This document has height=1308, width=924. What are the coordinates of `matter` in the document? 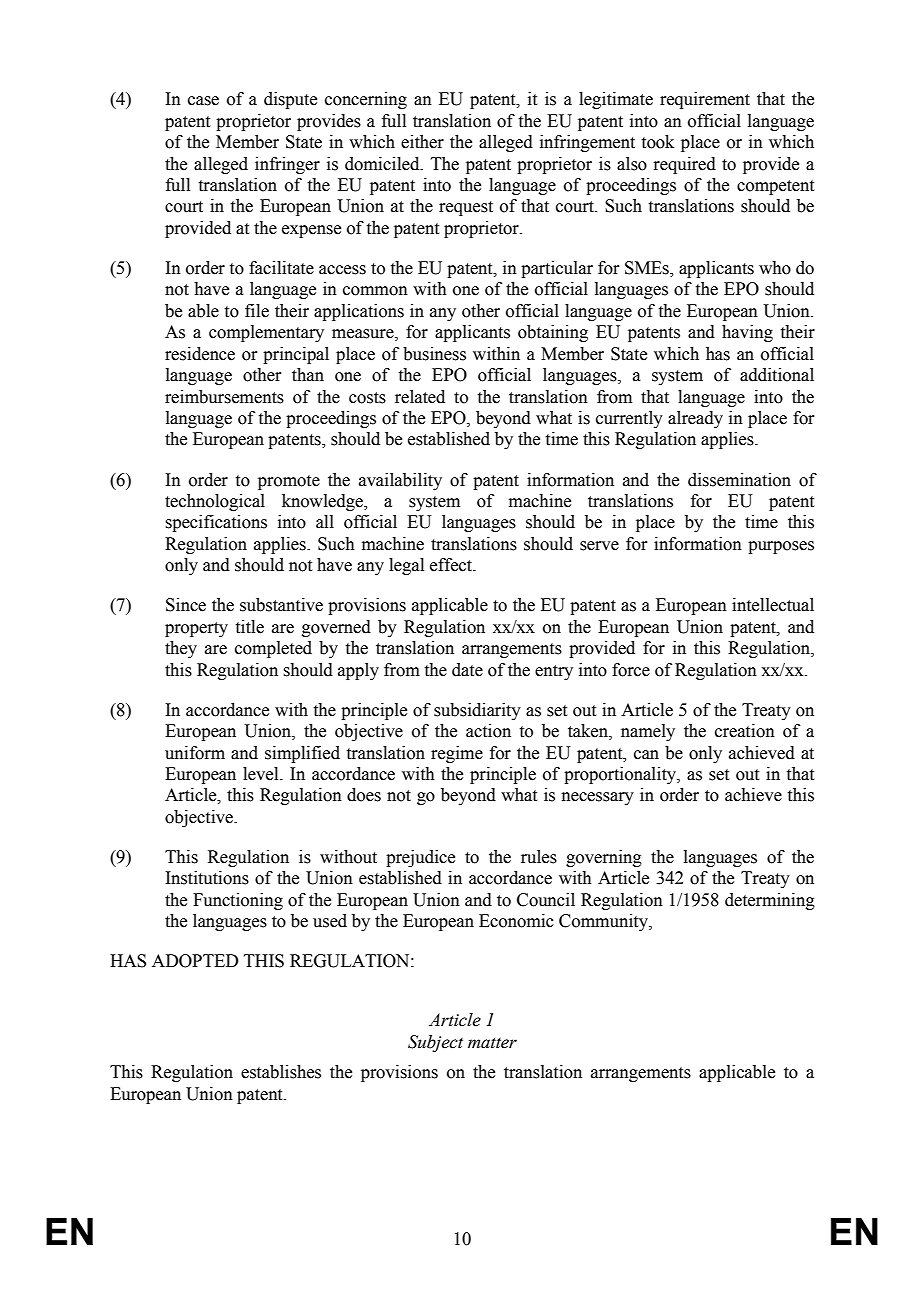 It's located at (492, 1043).
